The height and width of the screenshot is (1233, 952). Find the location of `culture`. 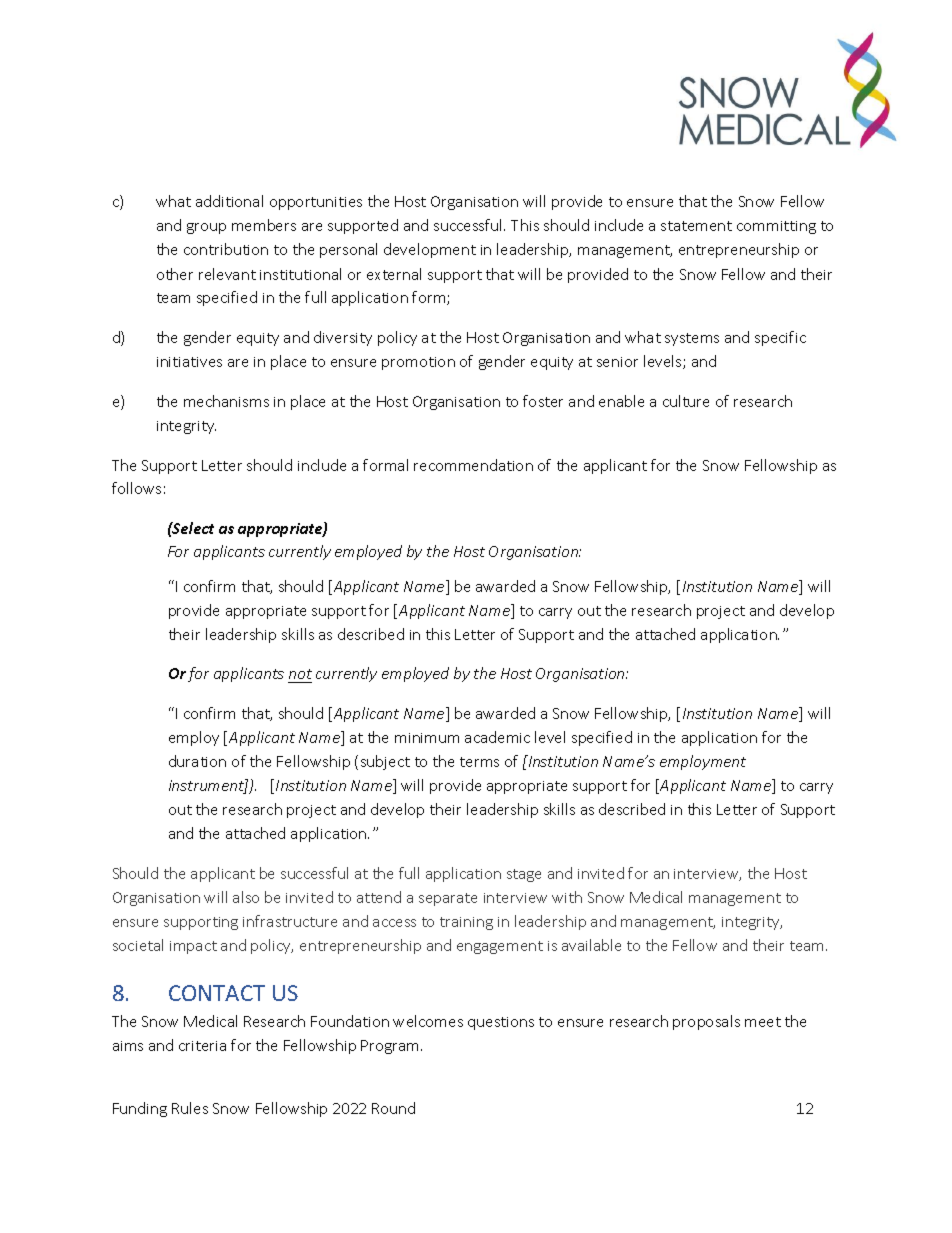

culture is located at coordinates (686, 401).
